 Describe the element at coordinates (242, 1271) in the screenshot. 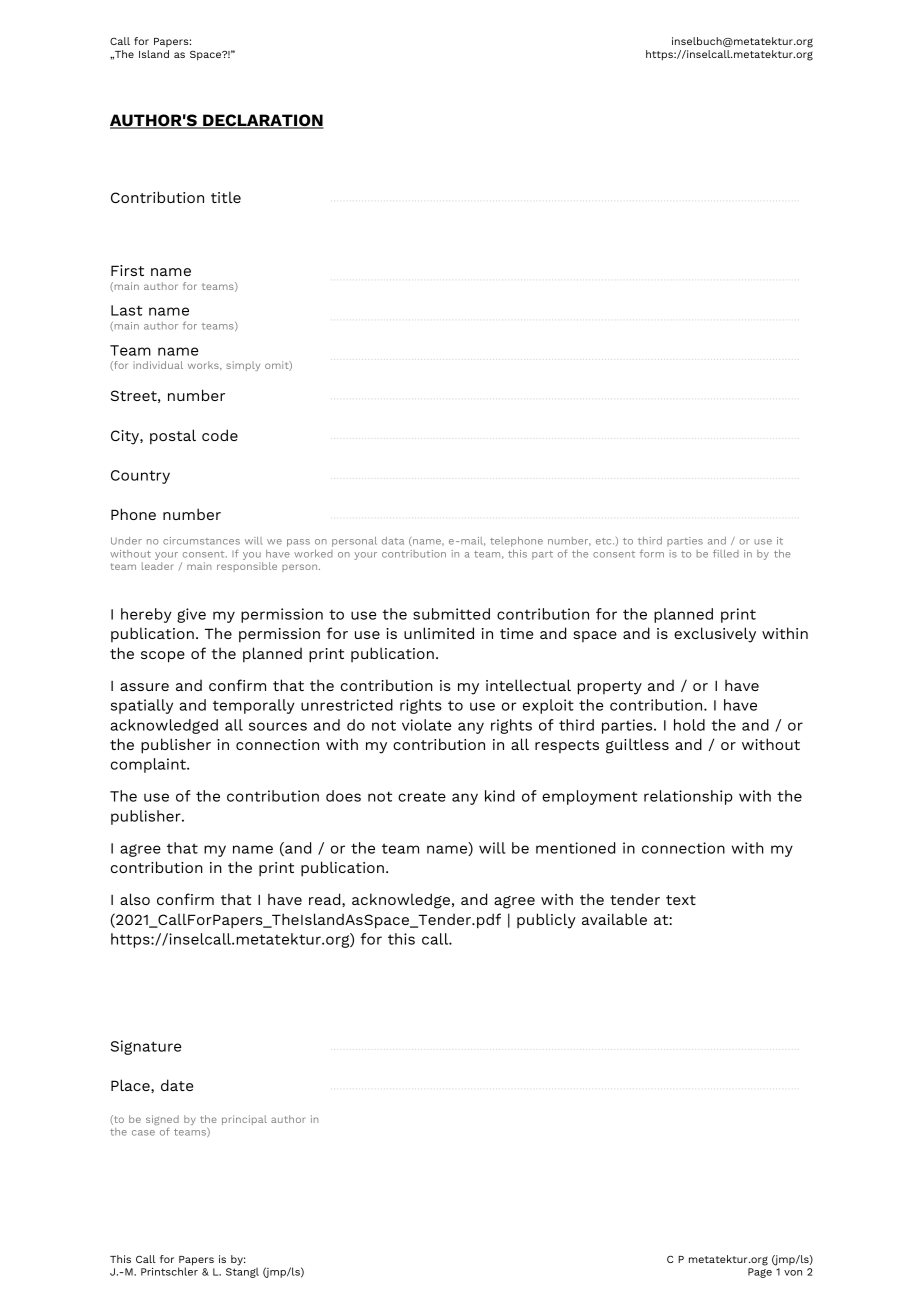

I see `Stangl` at that location.
